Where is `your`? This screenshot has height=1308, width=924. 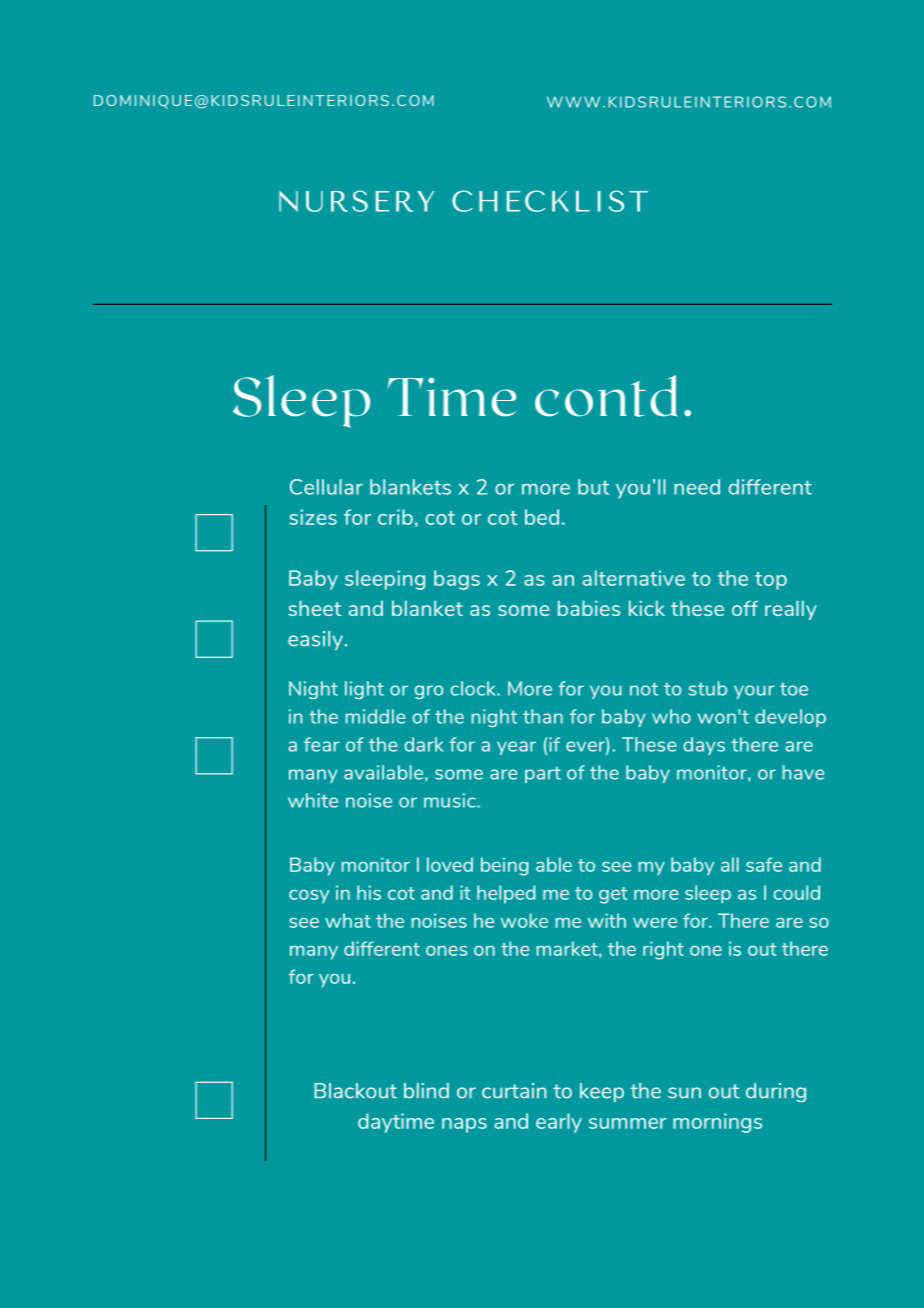 your is located at coordinates (754, 692).
